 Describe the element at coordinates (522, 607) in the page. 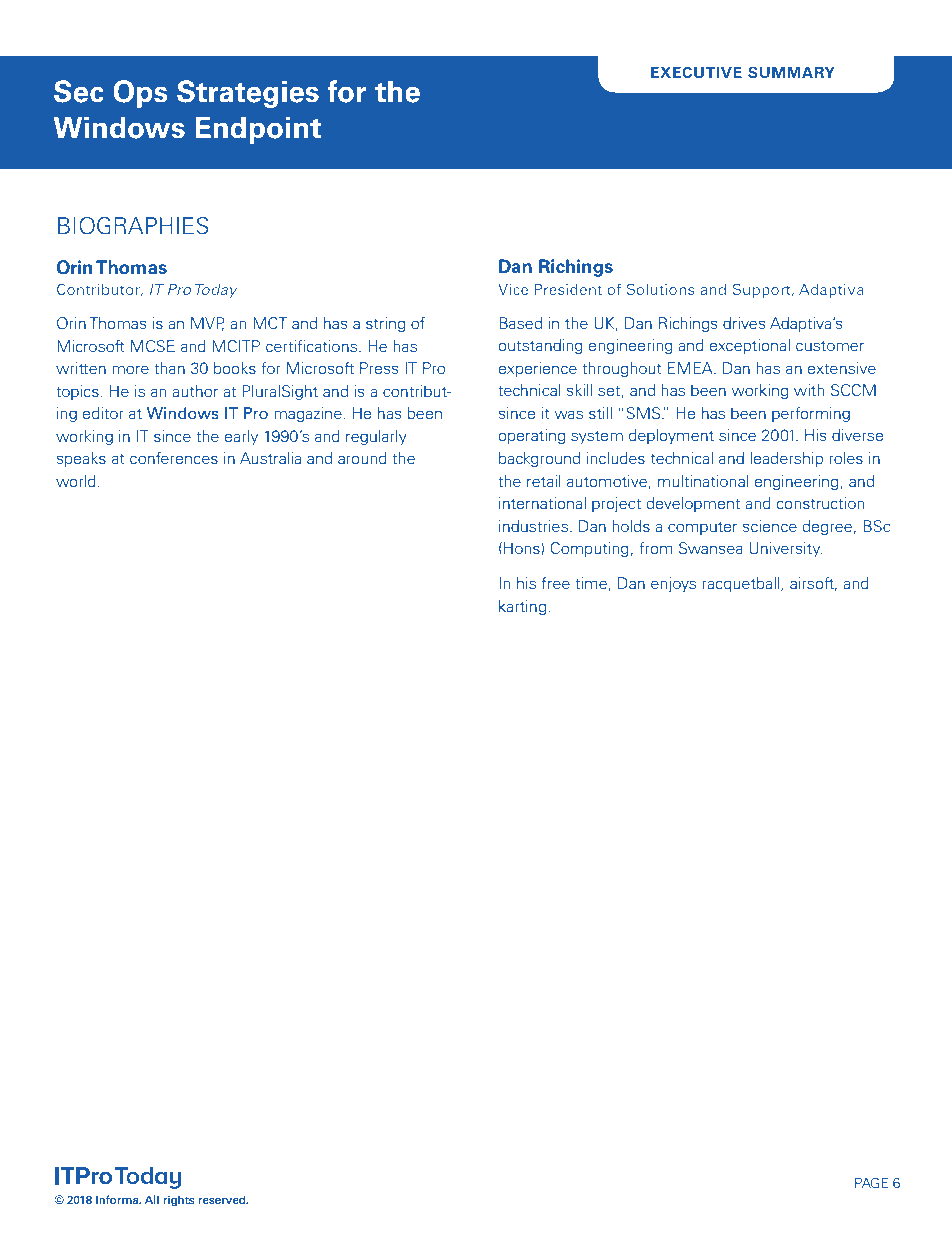

I see `karting` at that location.
